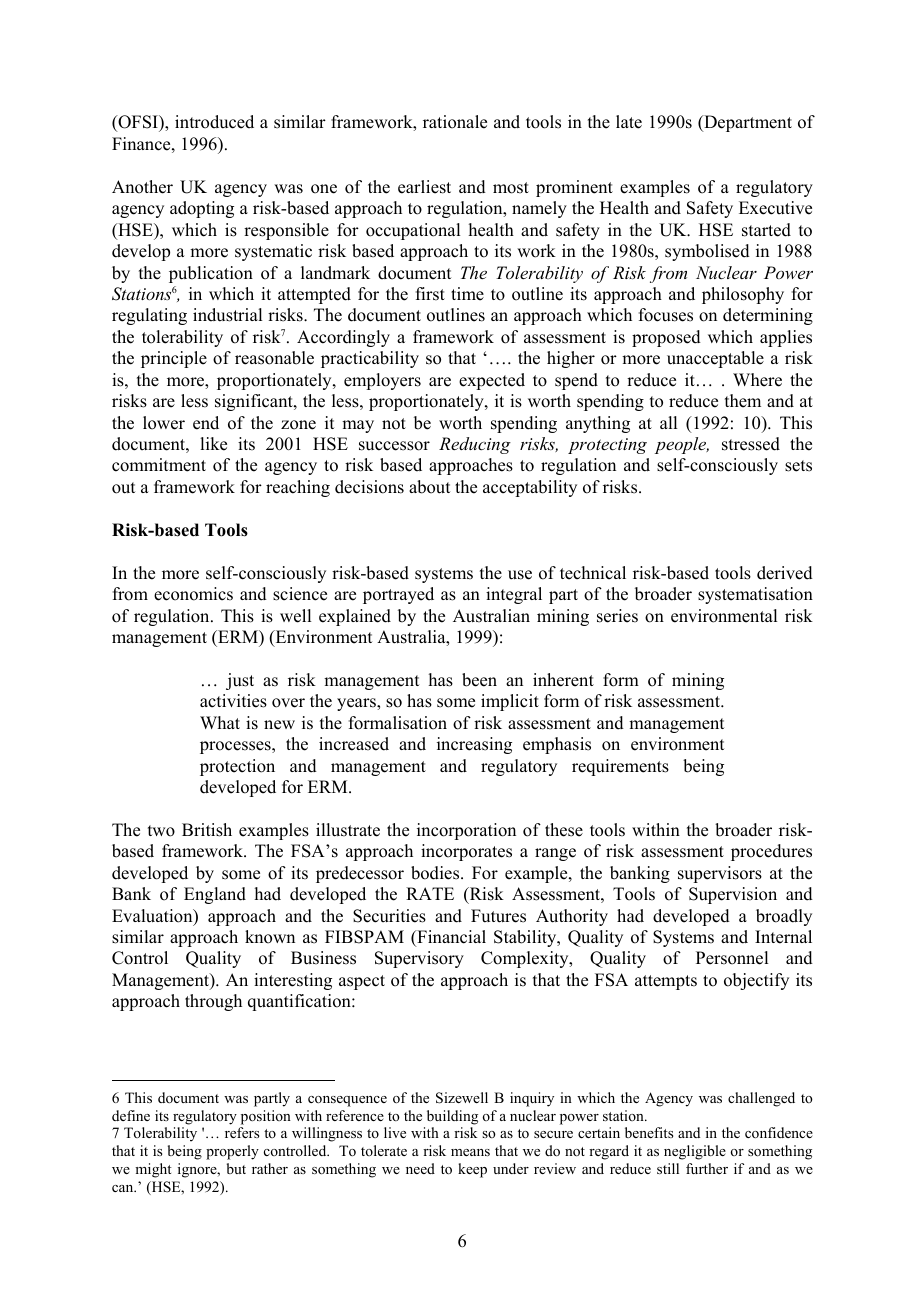 This image has width=924, height=1308. I want to click on just, so click(240, 681).
